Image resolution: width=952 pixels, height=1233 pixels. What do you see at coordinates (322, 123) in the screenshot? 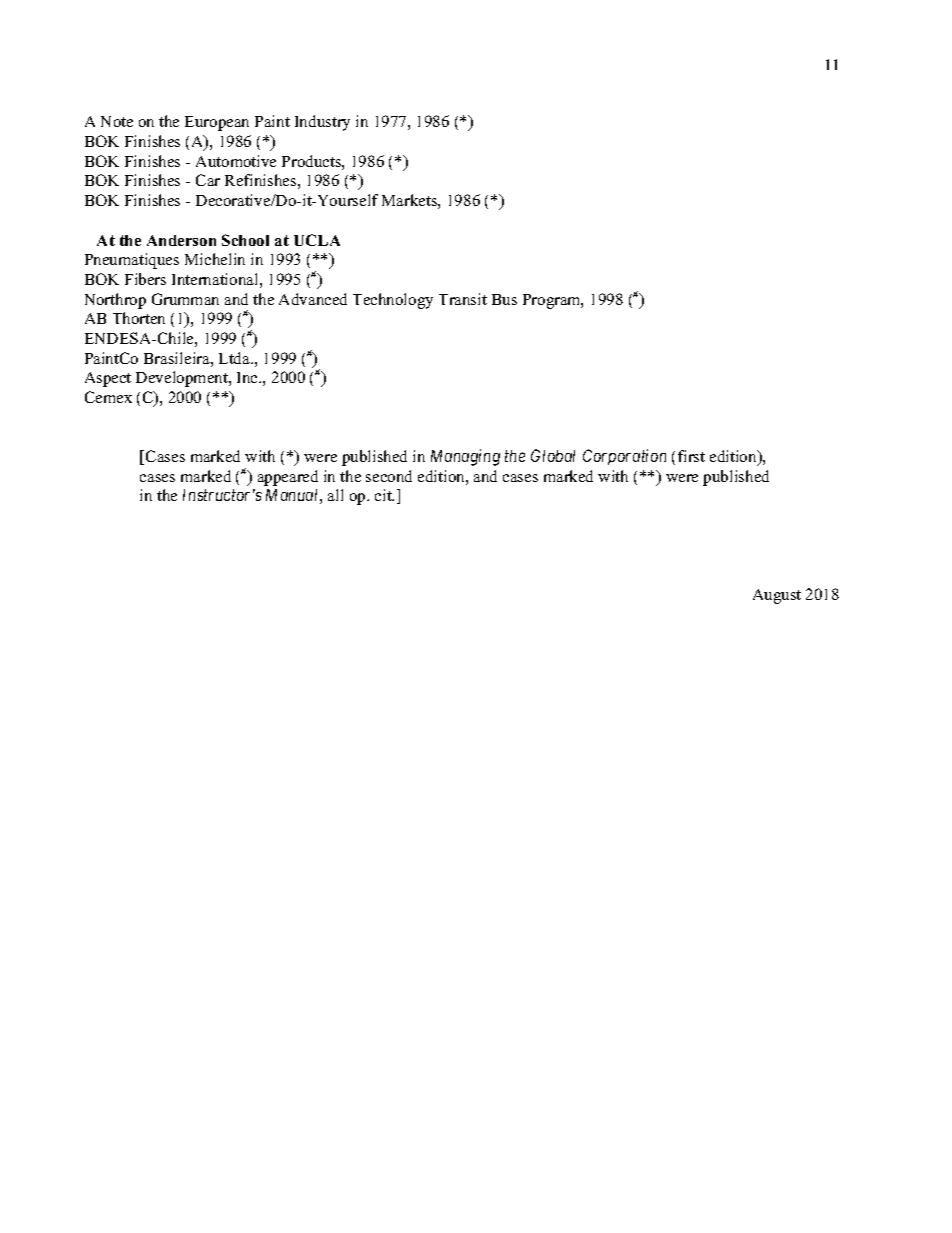
I see `Industry` at bounding box center [322, 123].
